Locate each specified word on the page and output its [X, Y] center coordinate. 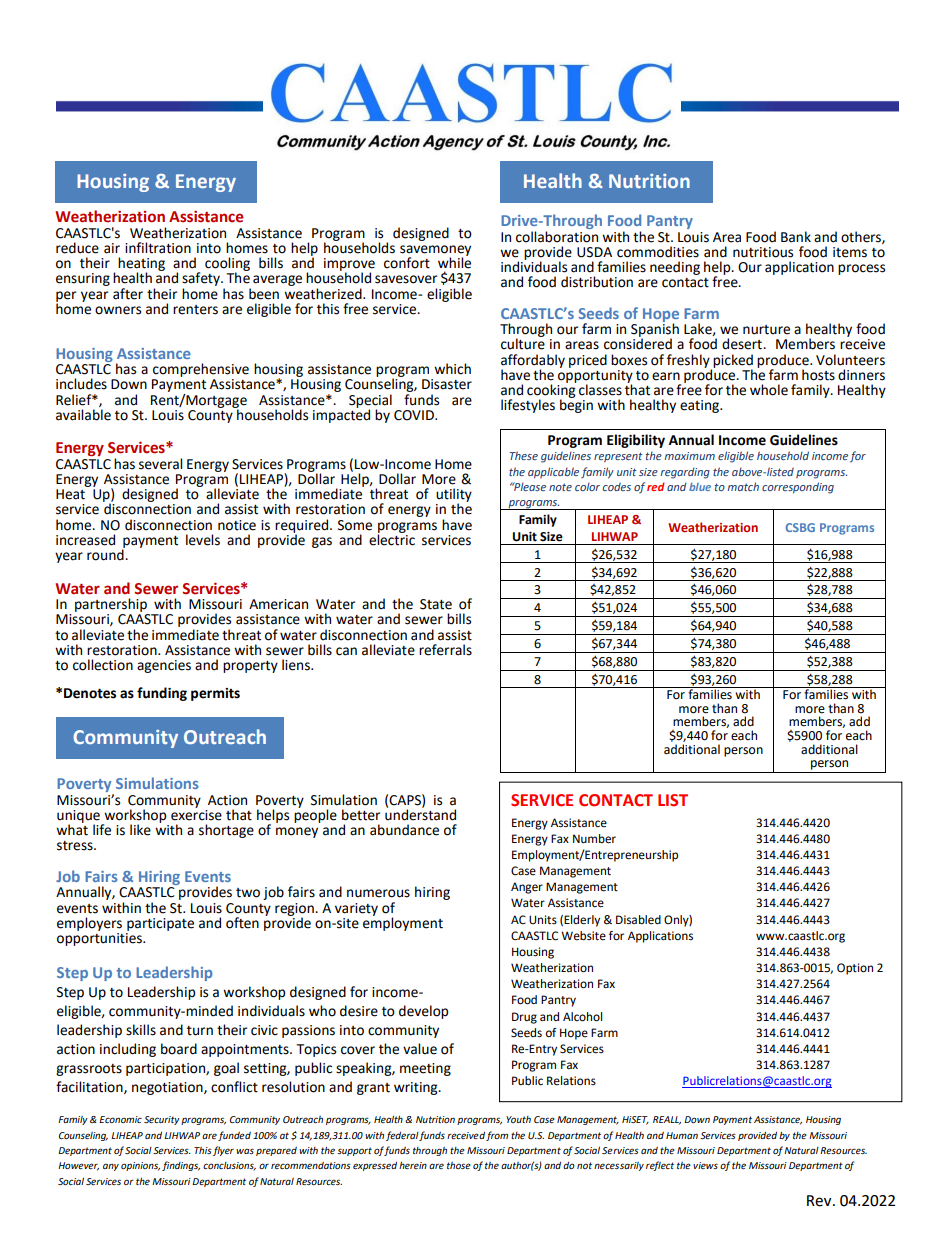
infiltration [158, 248]
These [524, 455]
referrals [445, 650]
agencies [164, 666]
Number [594, 839]
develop [423, 1012]
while [454, 262]
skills [141, 1030]
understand [420, 814]
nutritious [763, 252]
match [743, 486]
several [160, 464]
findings [181, 1166]
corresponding [798, 488]
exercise [196, 814]
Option [855, 969]
